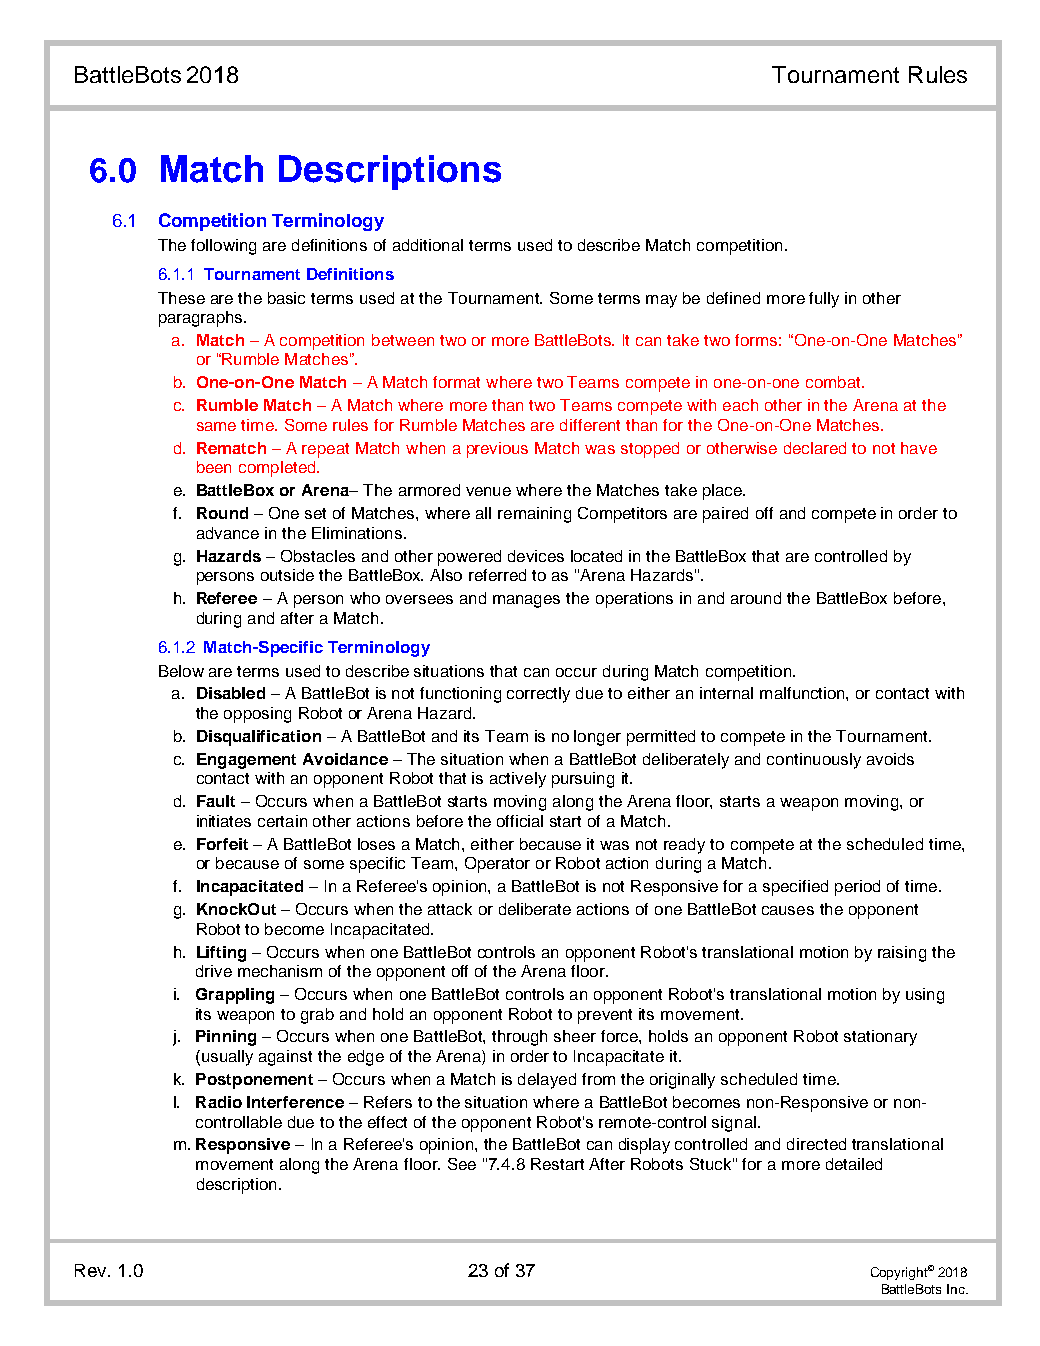 The image size is (1040, 1346). What do you see at coordinates (788, 910) in the screenshot?
I see `causes` at bounding box center [788, 910].
